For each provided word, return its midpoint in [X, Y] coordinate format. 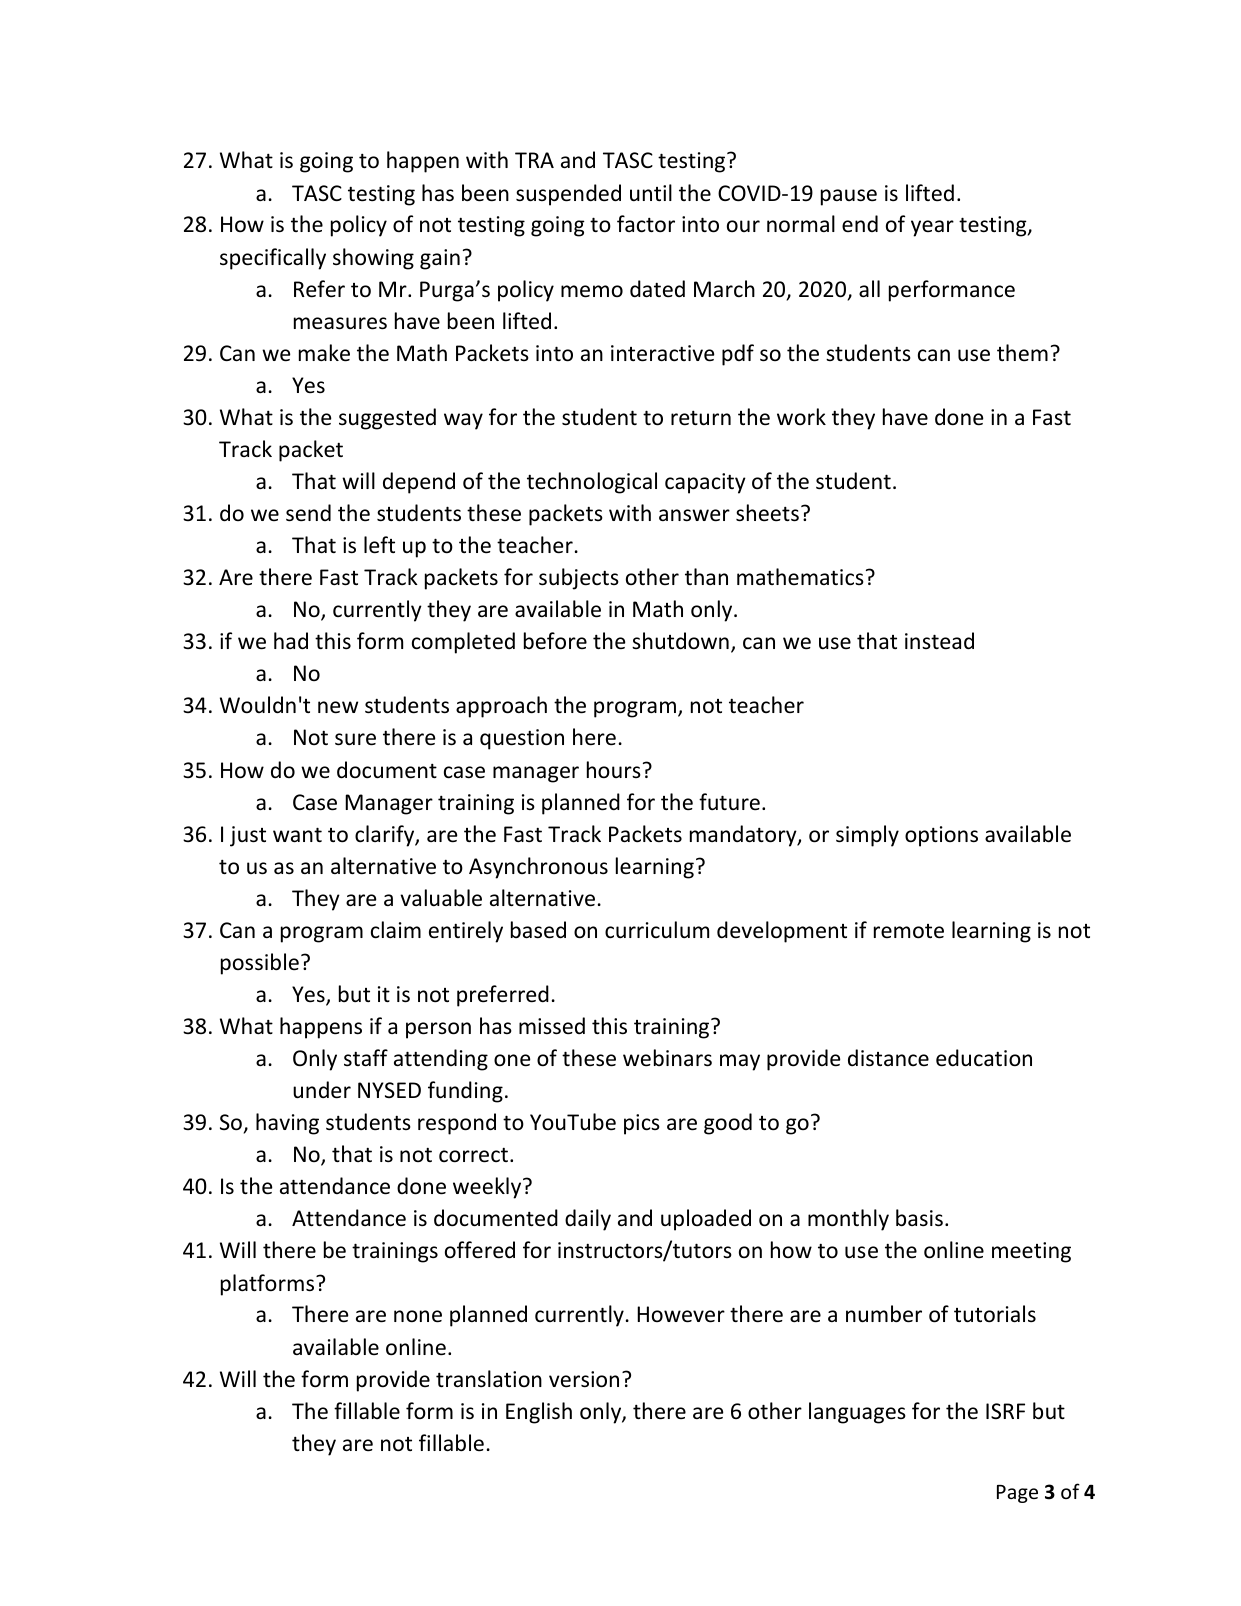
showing [373, 259]
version [584, 1379]
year [932, 228]
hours [614, 770]
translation [489, 1378]
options [941, 836]
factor [646, 224]
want [297, 834]
